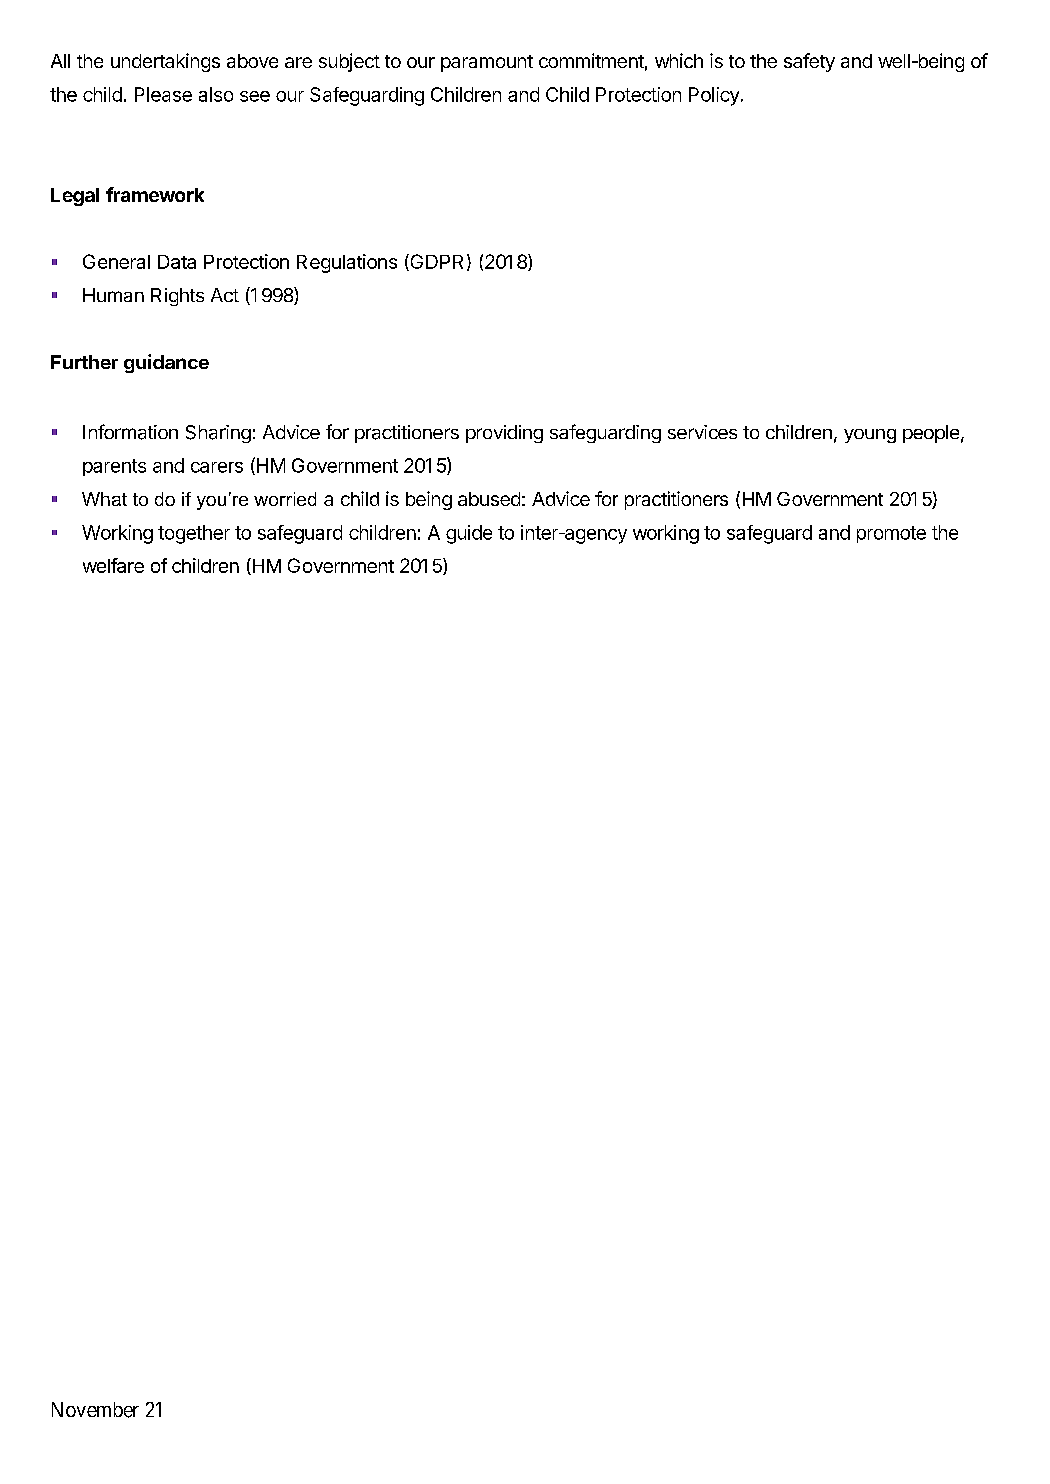 The image size is (1050, 1484). Describe the element at coordinates (891, 534) in the image. I see `promote` at that location.
